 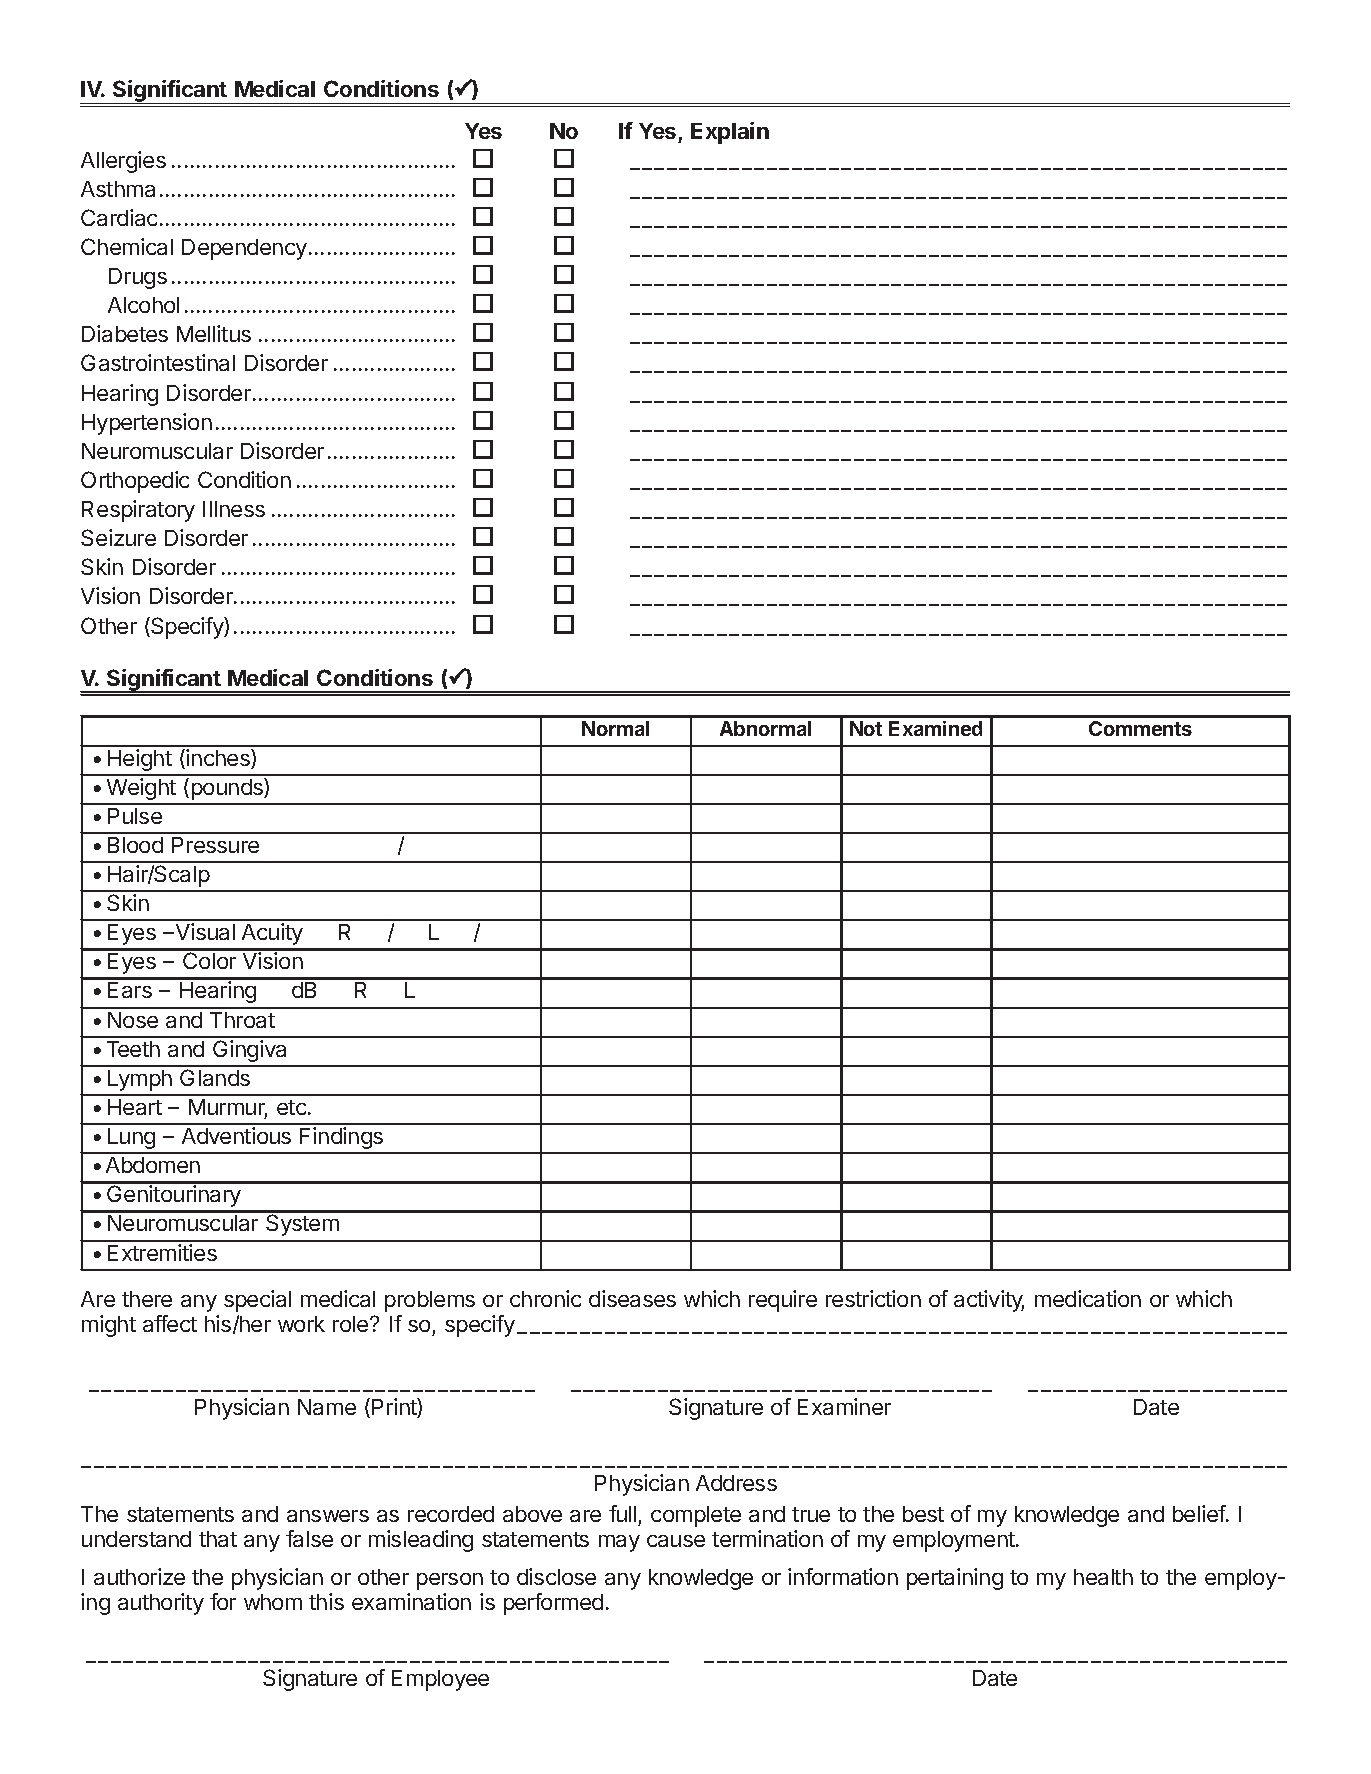 What do you see at coordinates (935, 728) in the screenshot?
I see `Examined` at bounding box center [935, 728].
